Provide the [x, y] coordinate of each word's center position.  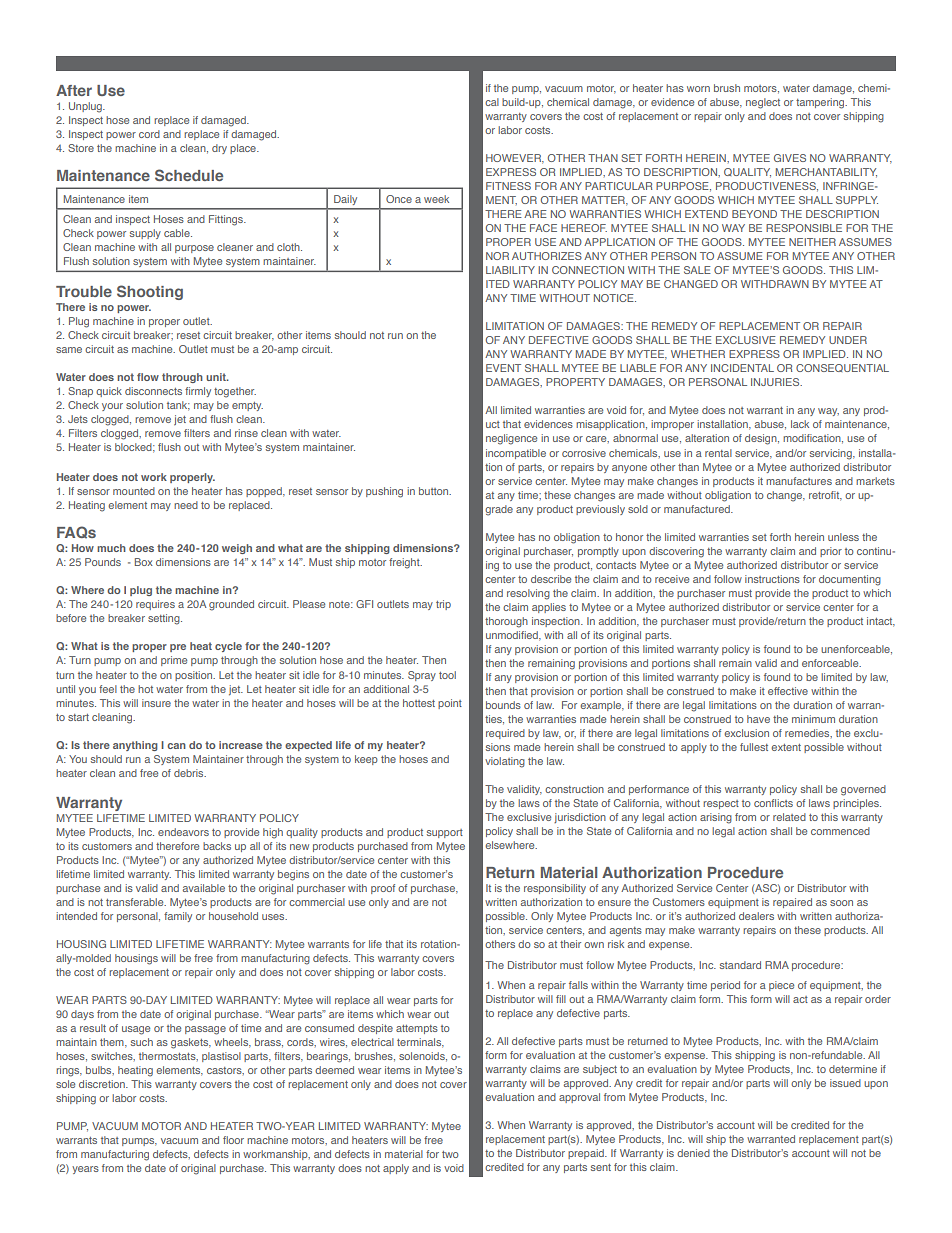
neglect [763, 103]
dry [219, 149]
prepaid [587, 1154]
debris [190, 773]
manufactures [799, 481]
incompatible [516, 454]
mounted [134, 491]
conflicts [773, 803]
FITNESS [508, 186]
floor [233, 1140]
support [445, 833]
